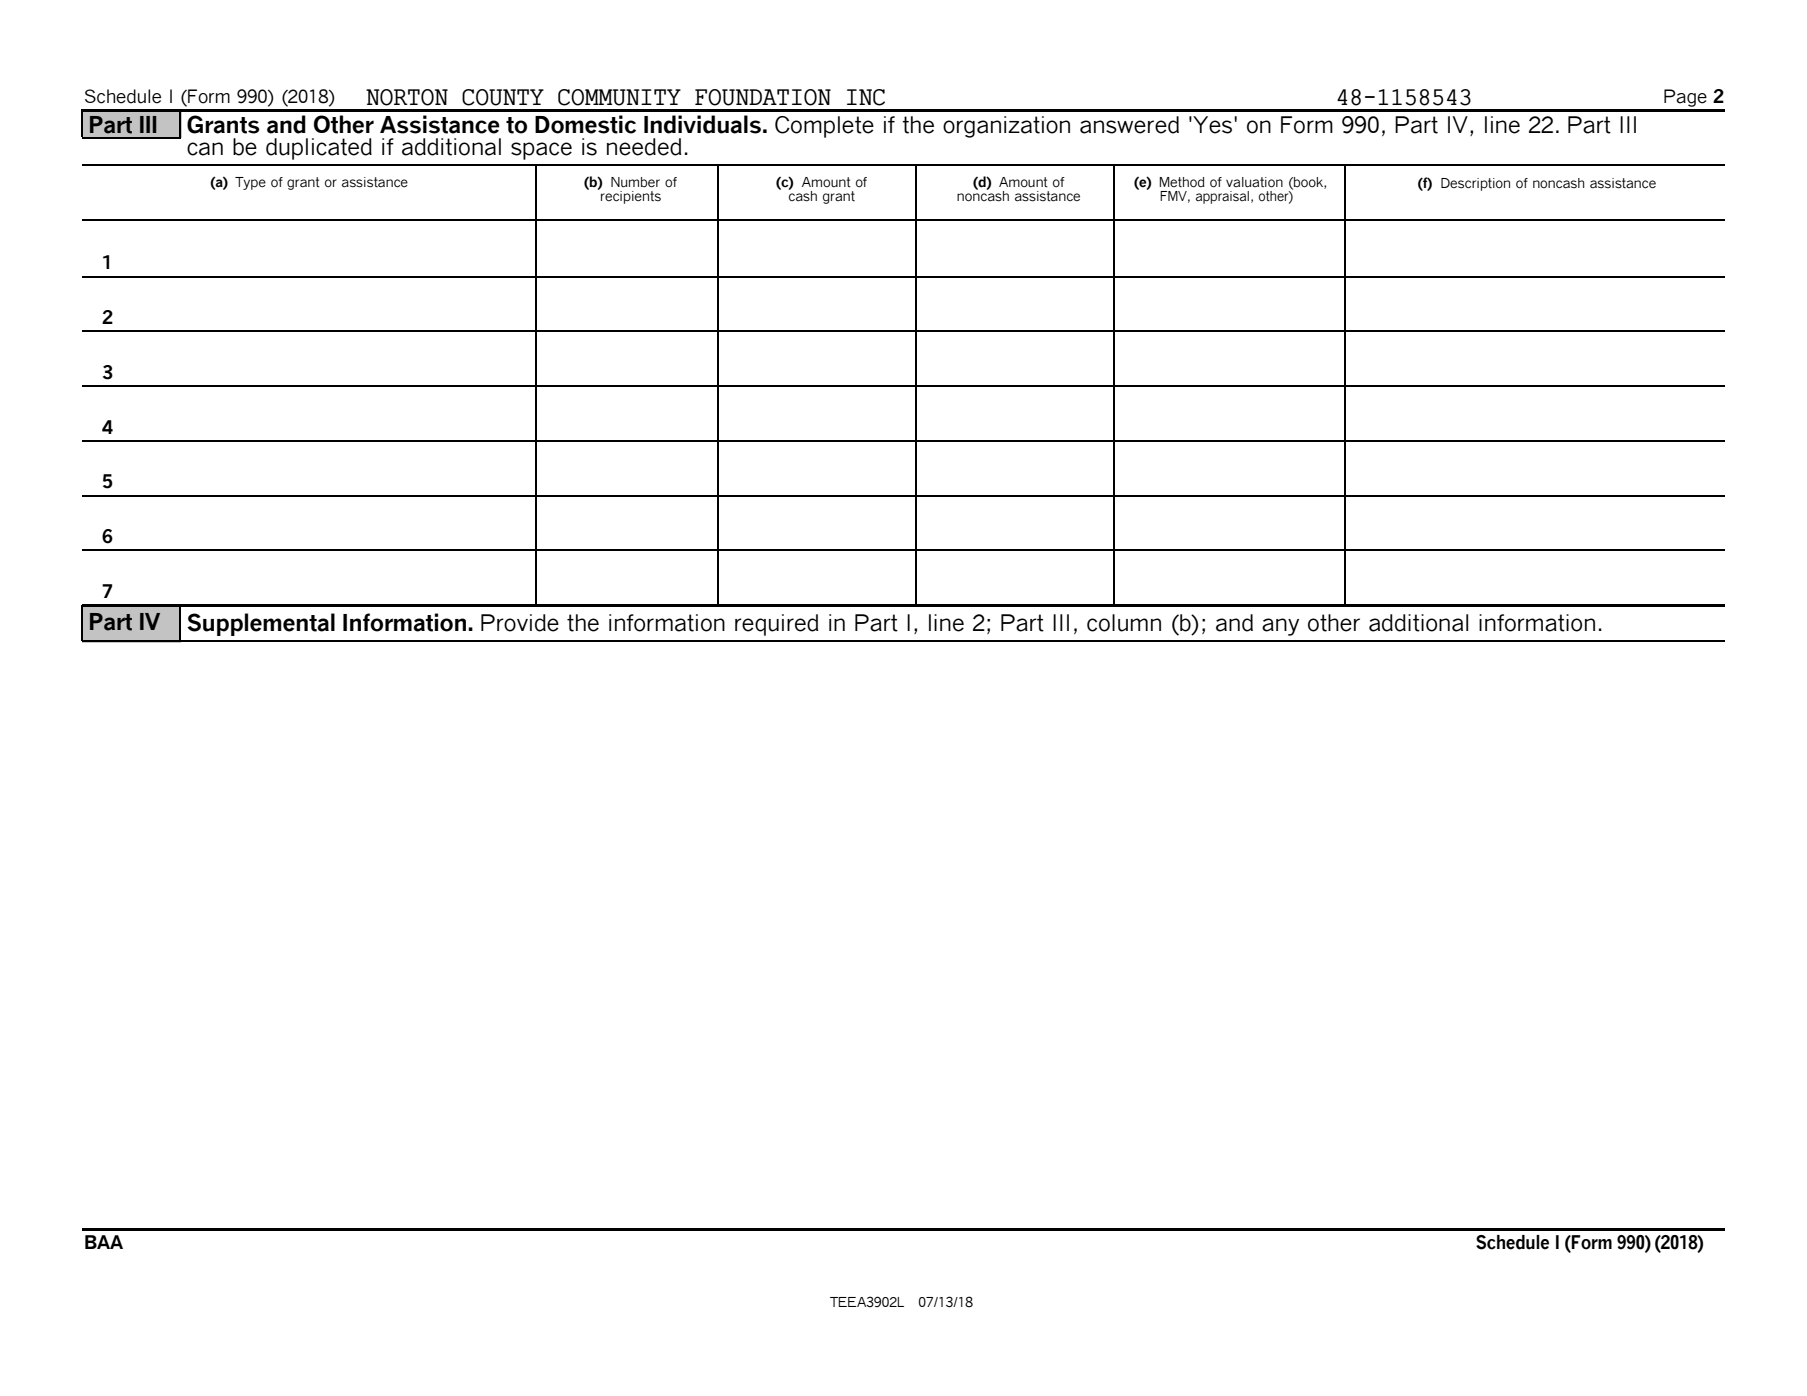 This screenshot has width=1807, height=1396. Describe the element at coordinates (776, 625) in the screenshot. I see `required` at that location.
